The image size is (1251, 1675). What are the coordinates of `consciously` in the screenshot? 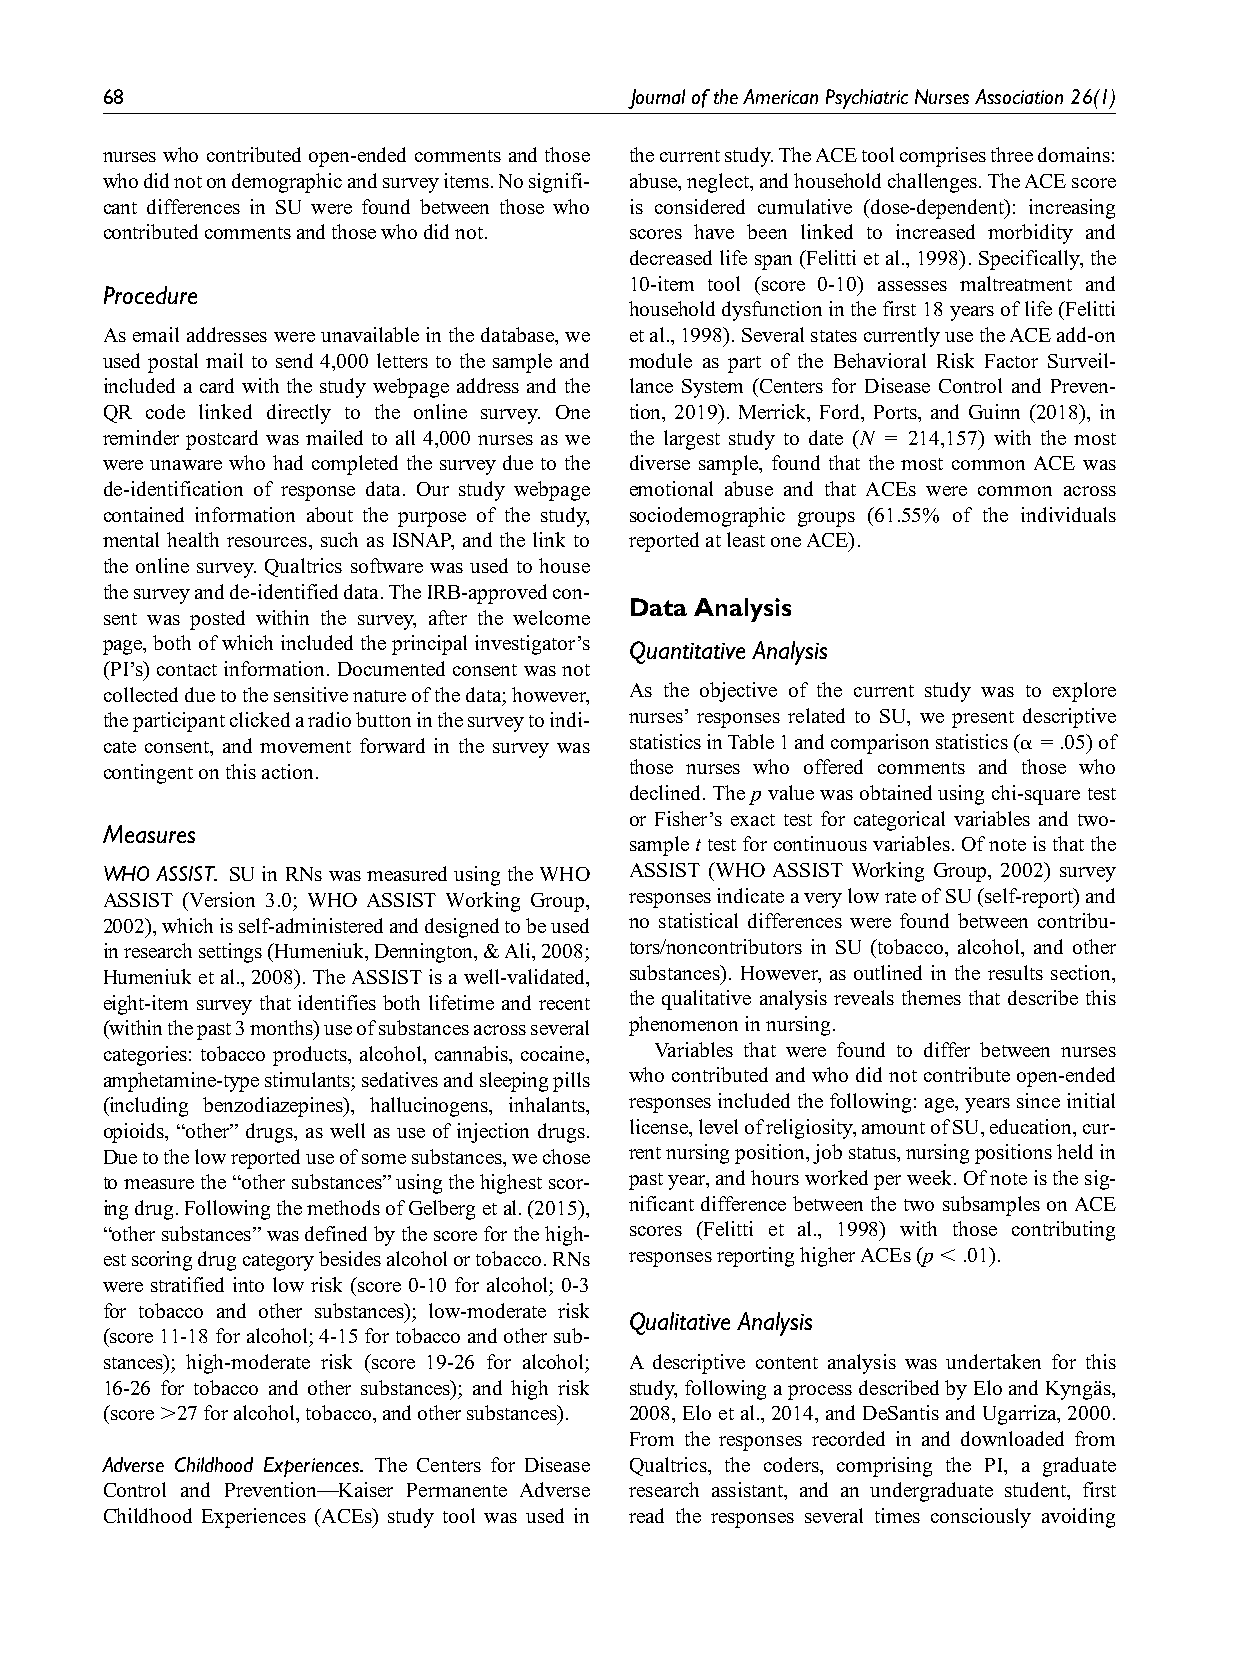 It's located at (981, 1518).
